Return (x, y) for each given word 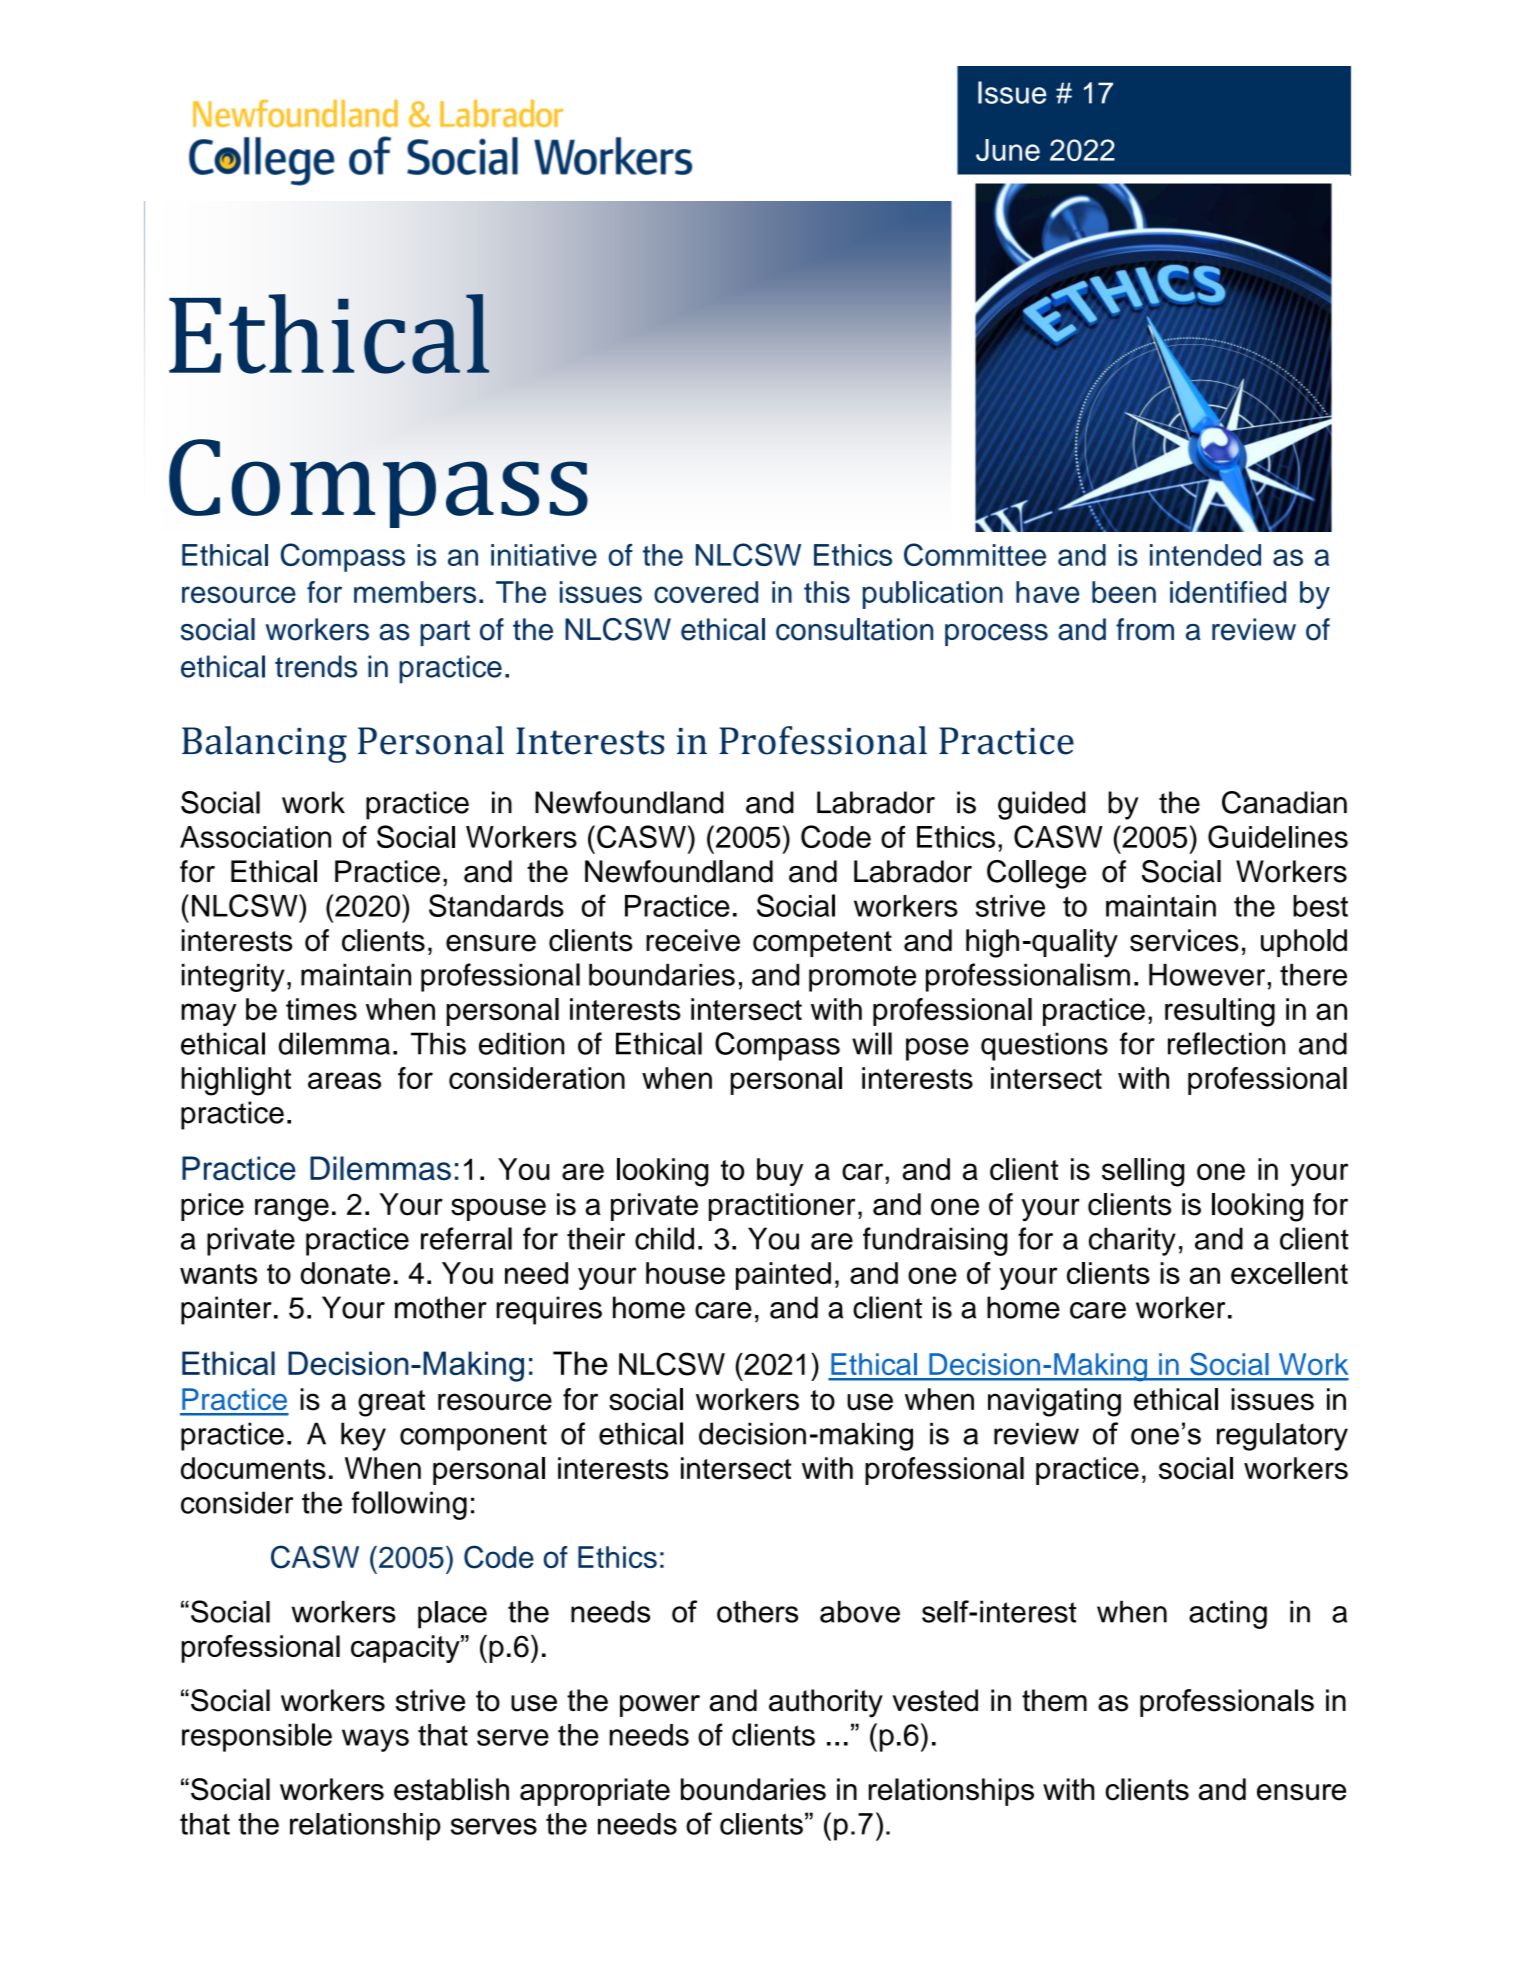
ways (375, 1740)
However (1207, 975)
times (321, 1009)
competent (822, 944)
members (415, 592)
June (1008, 150)
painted (783, 1276)
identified (1228, 592)
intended (1205, 555)
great (391, 1403)
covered (706, 592)
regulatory (1282, 1437)
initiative (544, 555)
